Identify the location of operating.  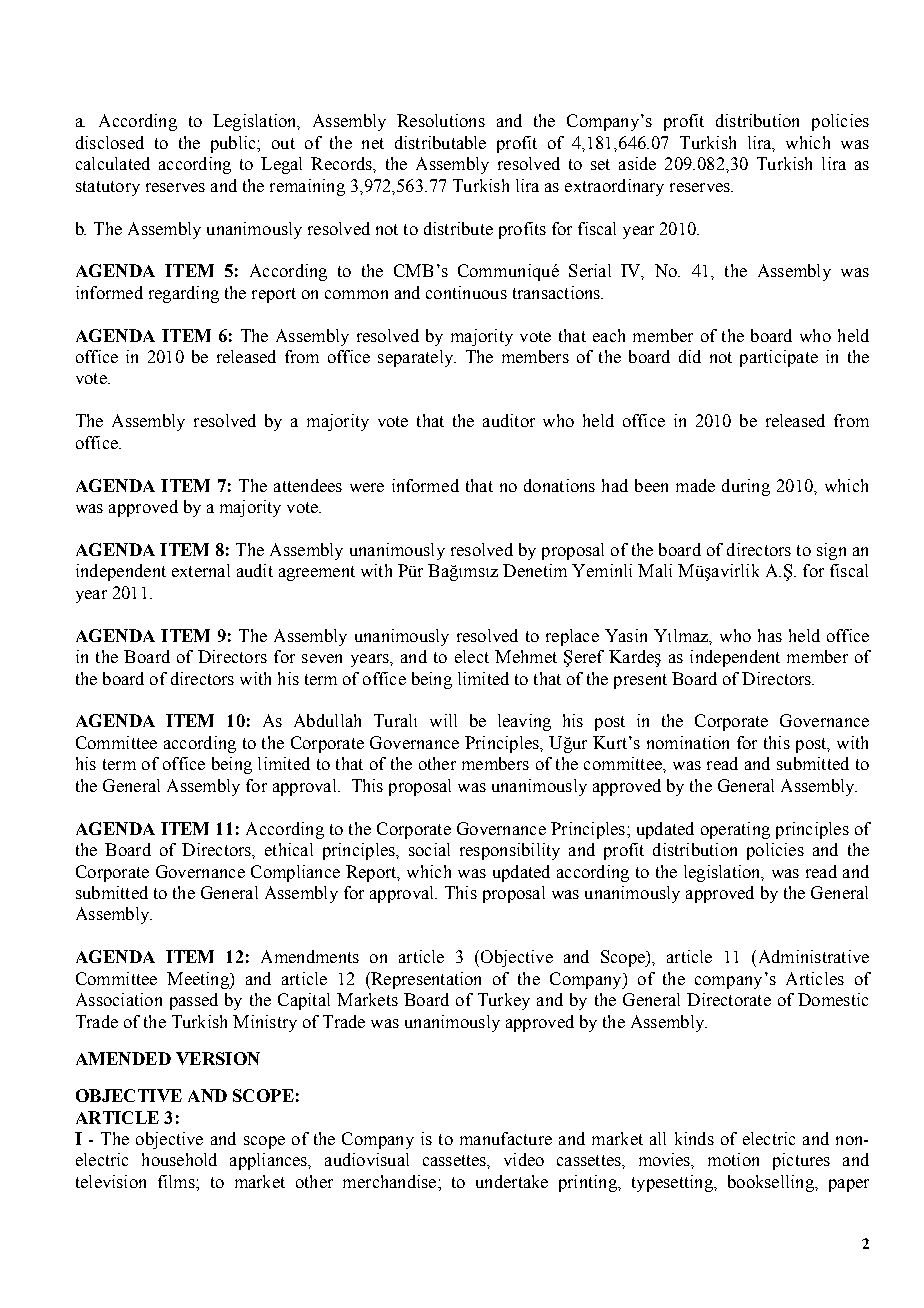
(735, 830).
